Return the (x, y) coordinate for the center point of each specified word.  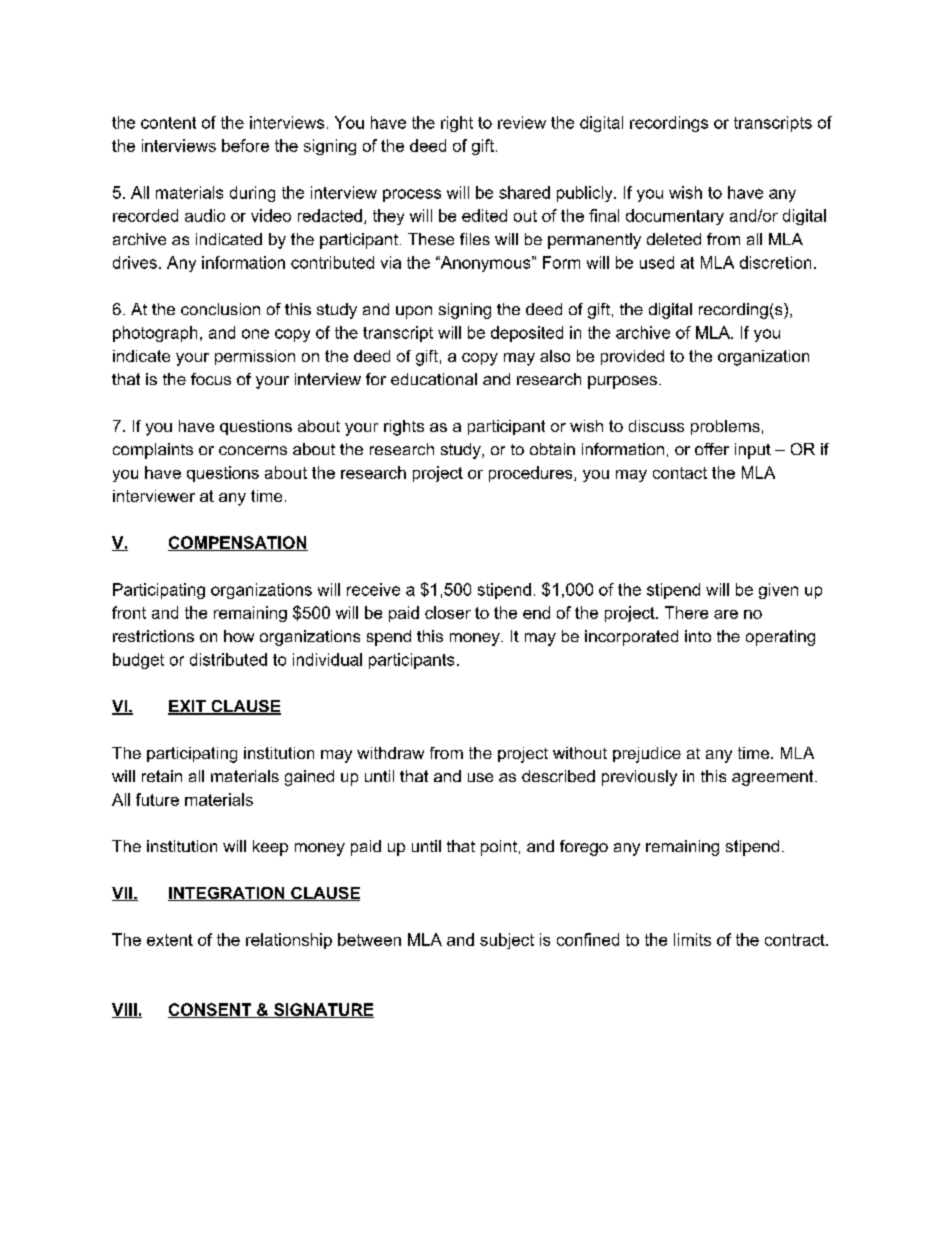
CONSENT (211, 1010)
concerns (253, 450)
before (245, 145)
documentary (675, 217)
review (522, 122)
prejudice (647, 755)
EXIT (188, 707)
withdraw (390, 753)
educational (434, 379)
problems (725, 427)
